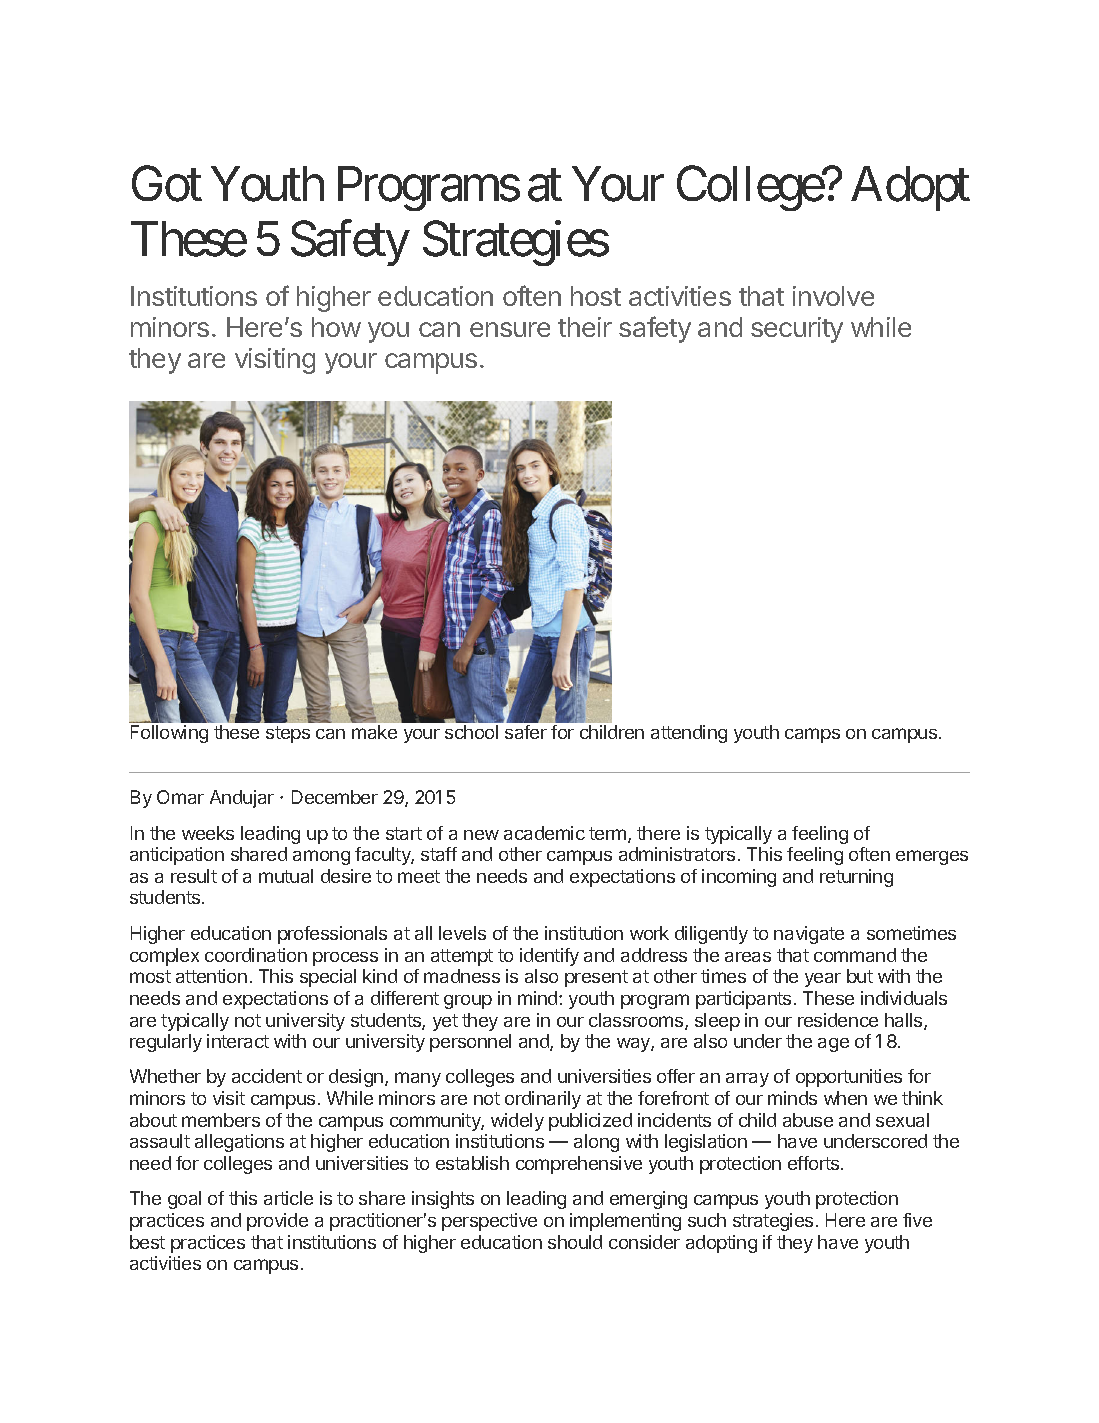 The height and width of the screenshot is (1423, 1099). What do you see at coordinates (167, 184) in the screenshot?
I see `Got` at bounding box center [167, 184].
